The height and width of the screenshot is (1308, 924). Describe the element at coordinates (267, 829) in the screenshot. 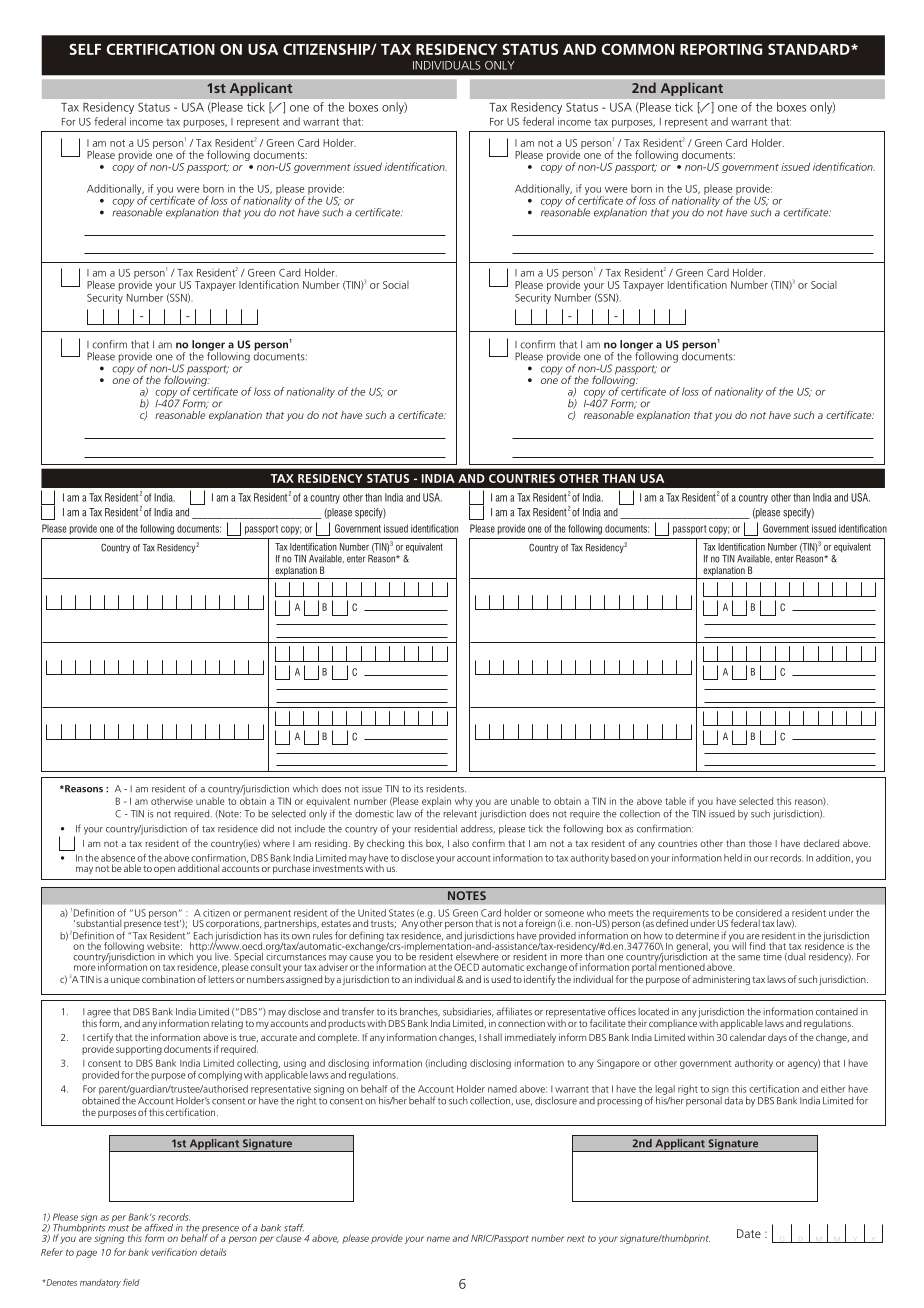

I see `did` at that location.
